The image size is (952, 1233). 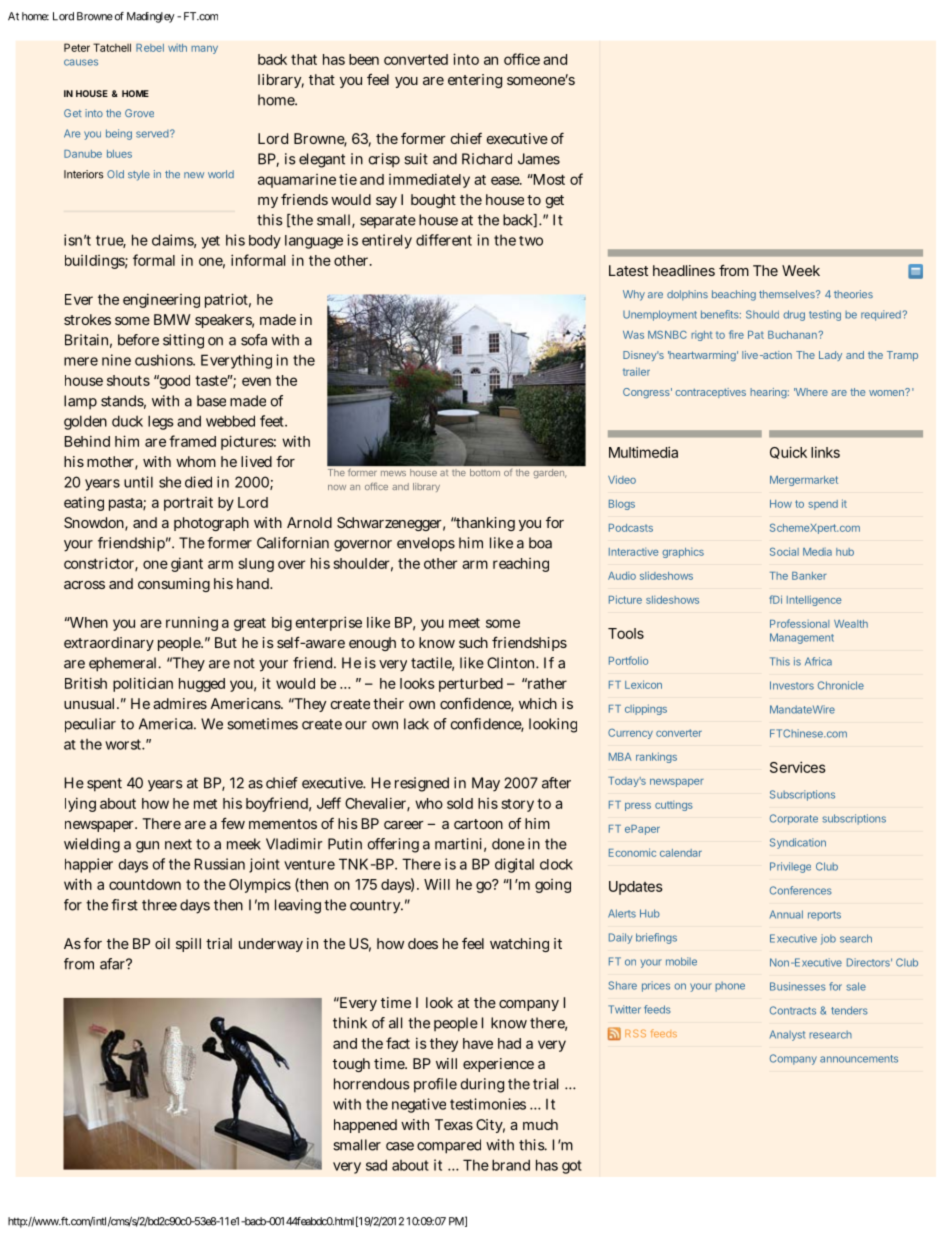 What do you see at coordinates (192, 623) in the screenshot?
I see `running` at bounding box center [192, 623].
